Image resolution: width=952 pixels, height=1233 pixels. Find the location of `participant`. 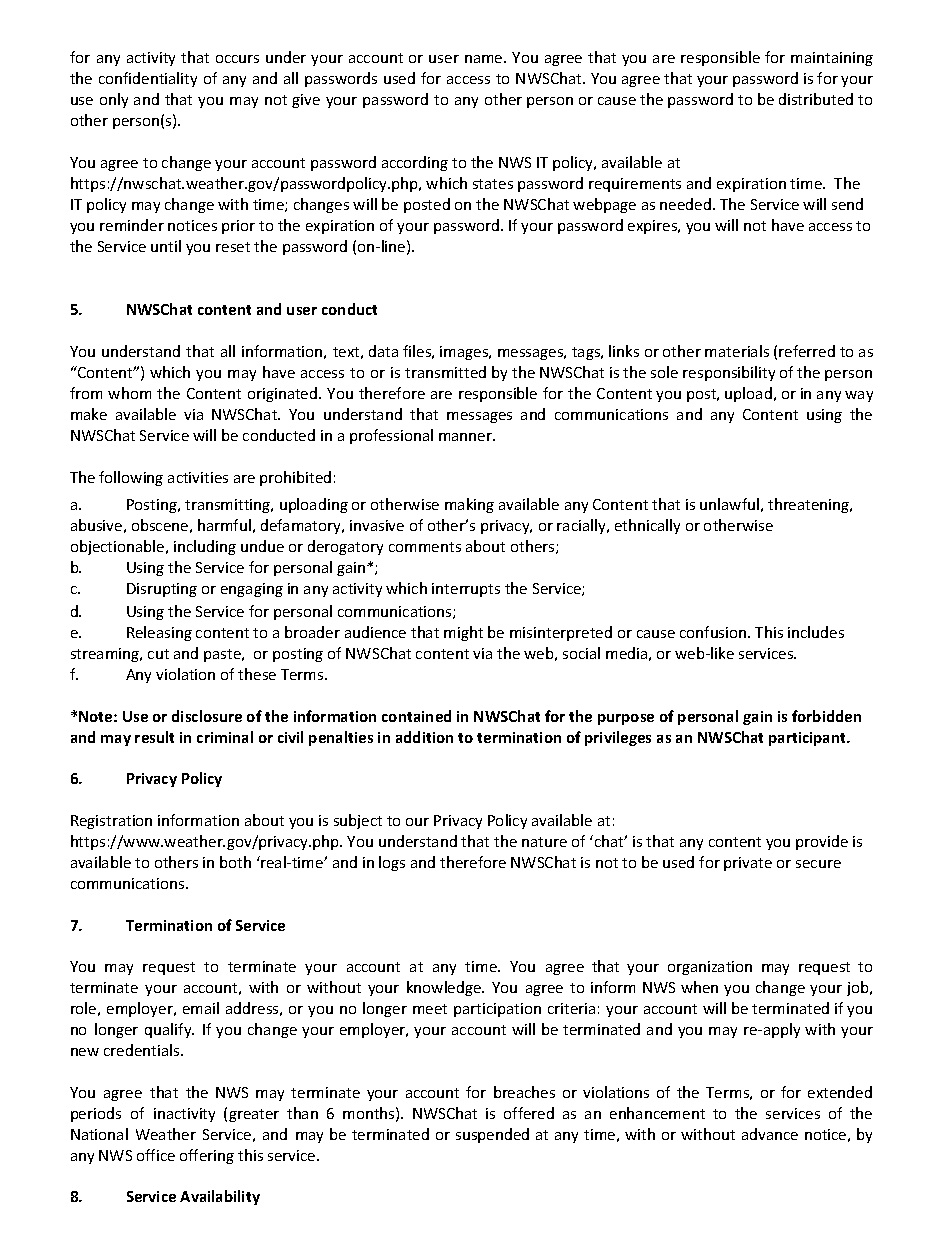

participant is located at coordinates (808, 739).
